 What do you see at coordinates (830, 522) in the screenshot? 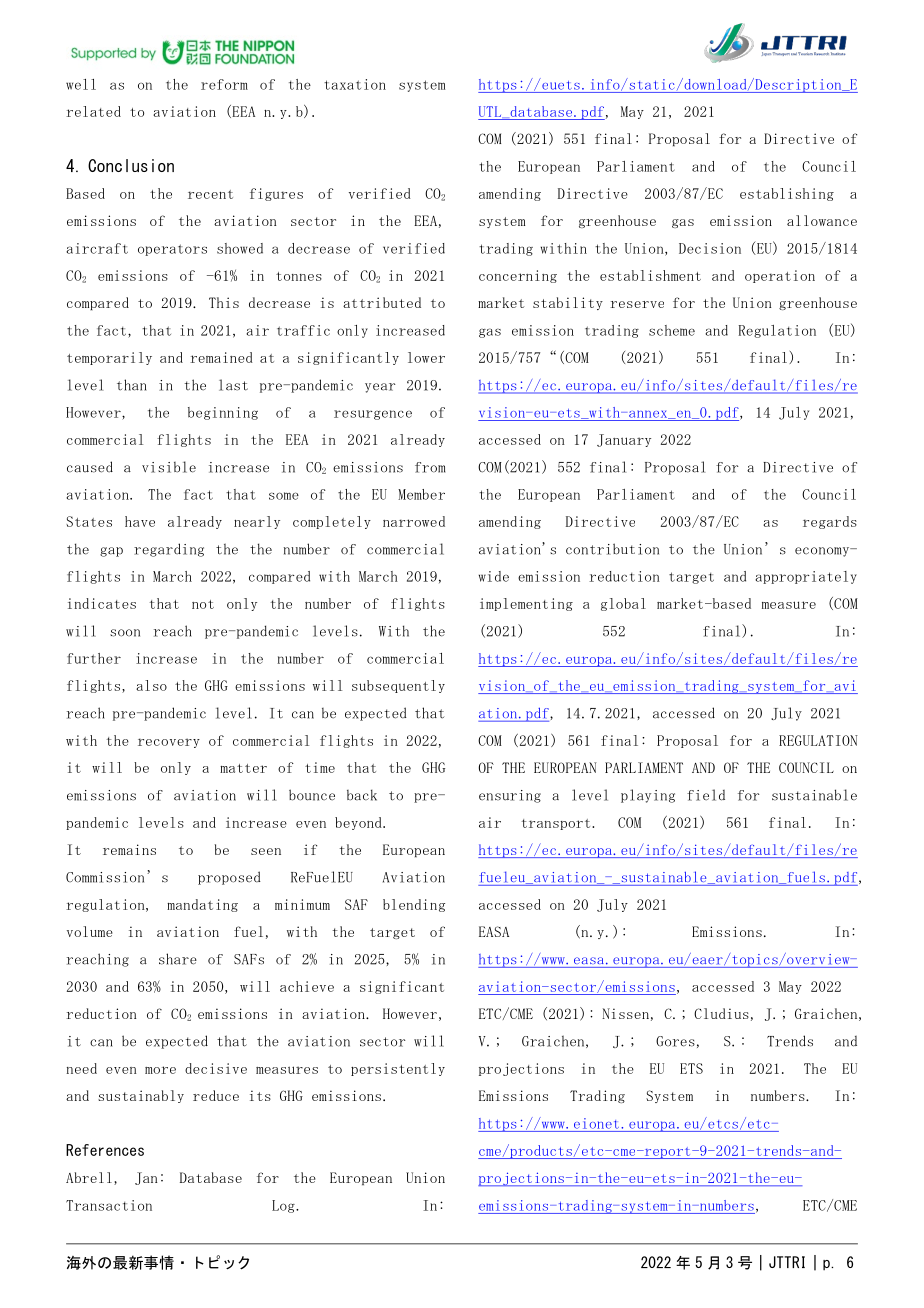
I see `regards` at bounding box center [830, 522].
